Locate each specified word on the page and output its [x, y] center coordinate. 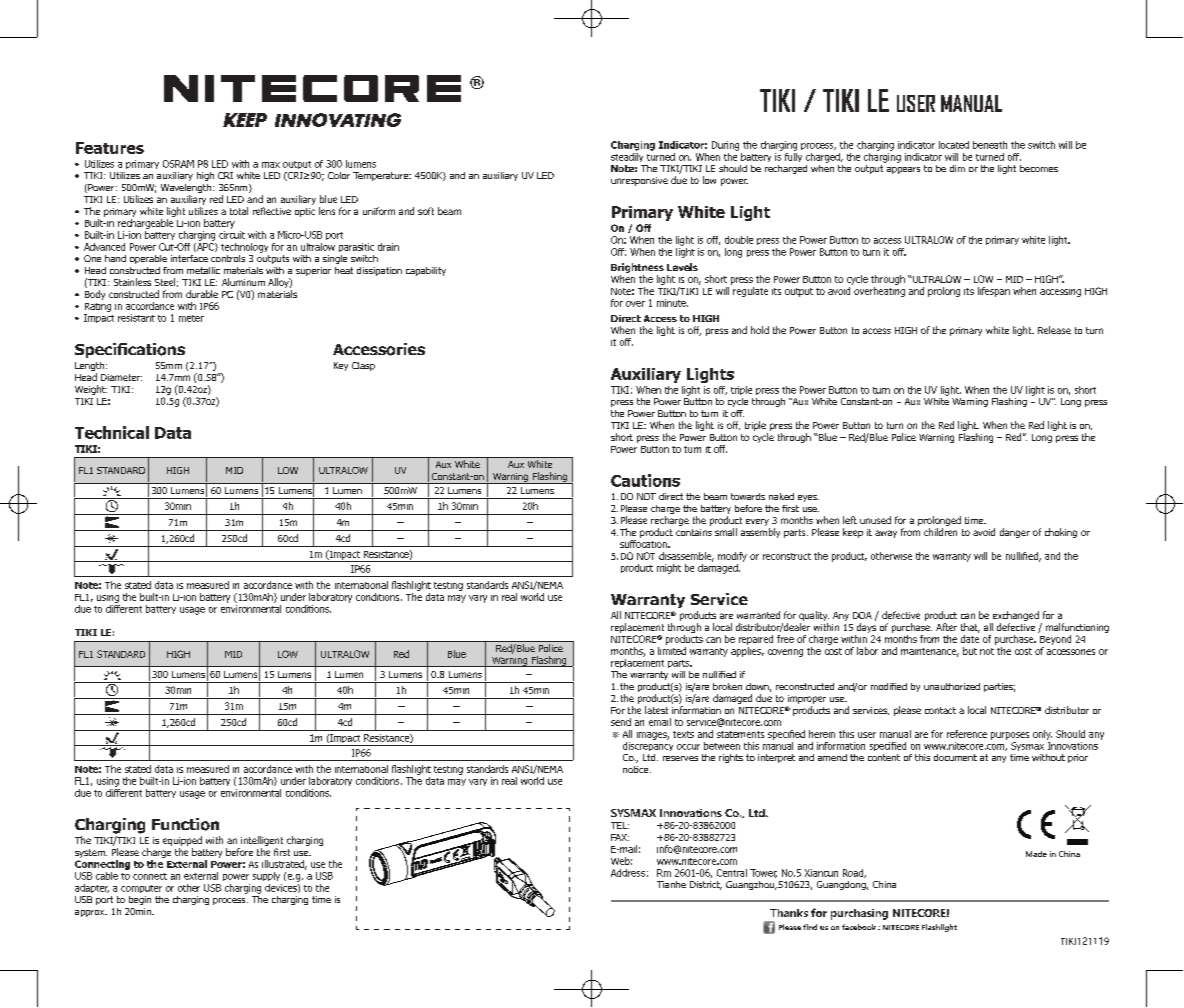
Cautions [645, 480]
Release [1054, 330]
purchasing [859, 914]
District [706, 885]
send [621, 722]
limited [672, 651]
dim [957, 168]
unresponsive [639, 181]
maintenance [930, 652]
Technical [112, 432]
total [239, 211]
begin [140, 900]
